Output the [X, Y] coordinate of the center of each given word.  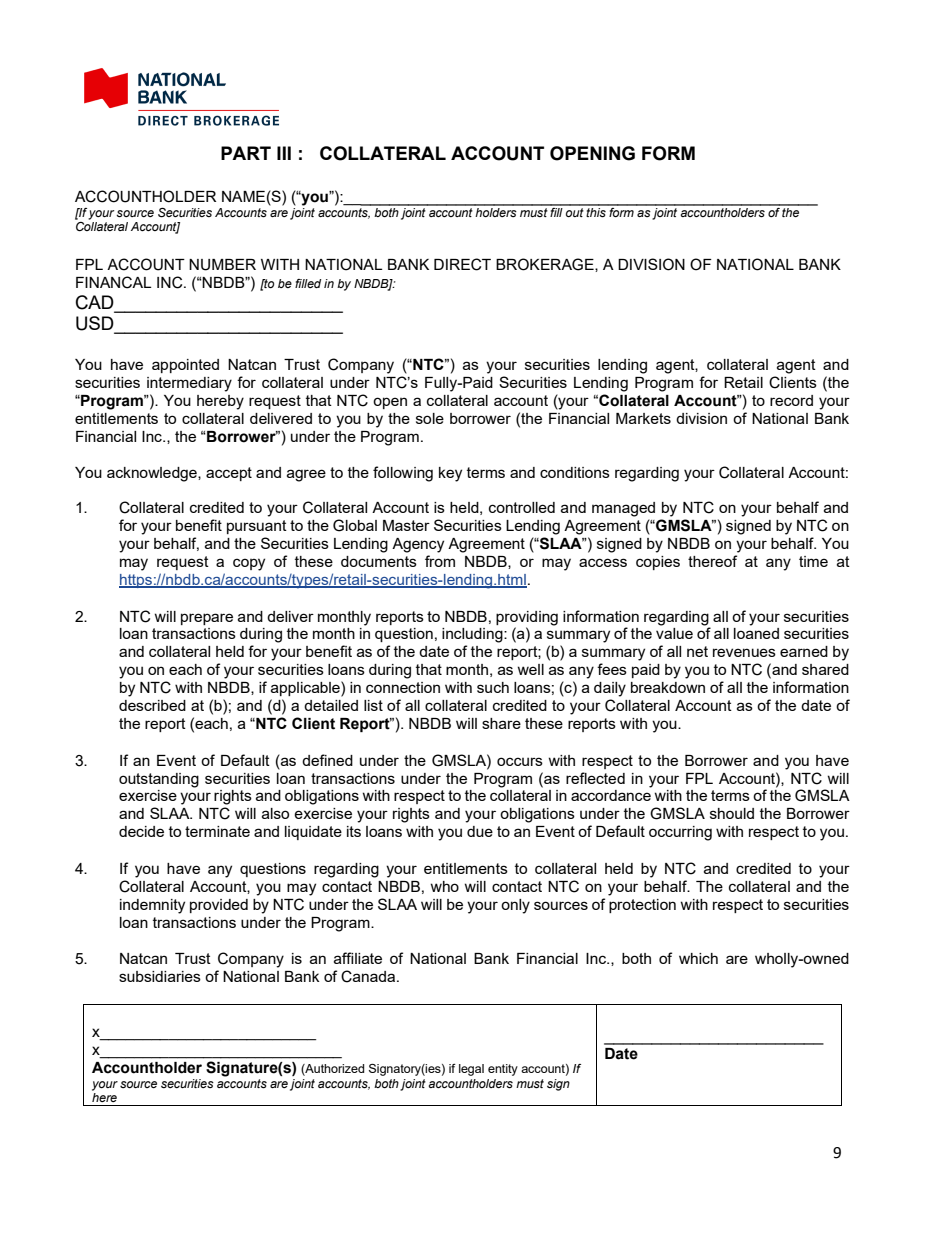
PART [246, 153]
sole [430, 418]
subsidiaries [160, 976]
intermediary [189, 384]
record [791, 400]
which [698, 958]
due [480, 831]
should [732, 813]
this [596, 211]
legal [471, 1070]
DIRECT [462, 264]
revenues [744, 652]
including [473, 635]
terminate [217, 831]
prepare [207, 619]
